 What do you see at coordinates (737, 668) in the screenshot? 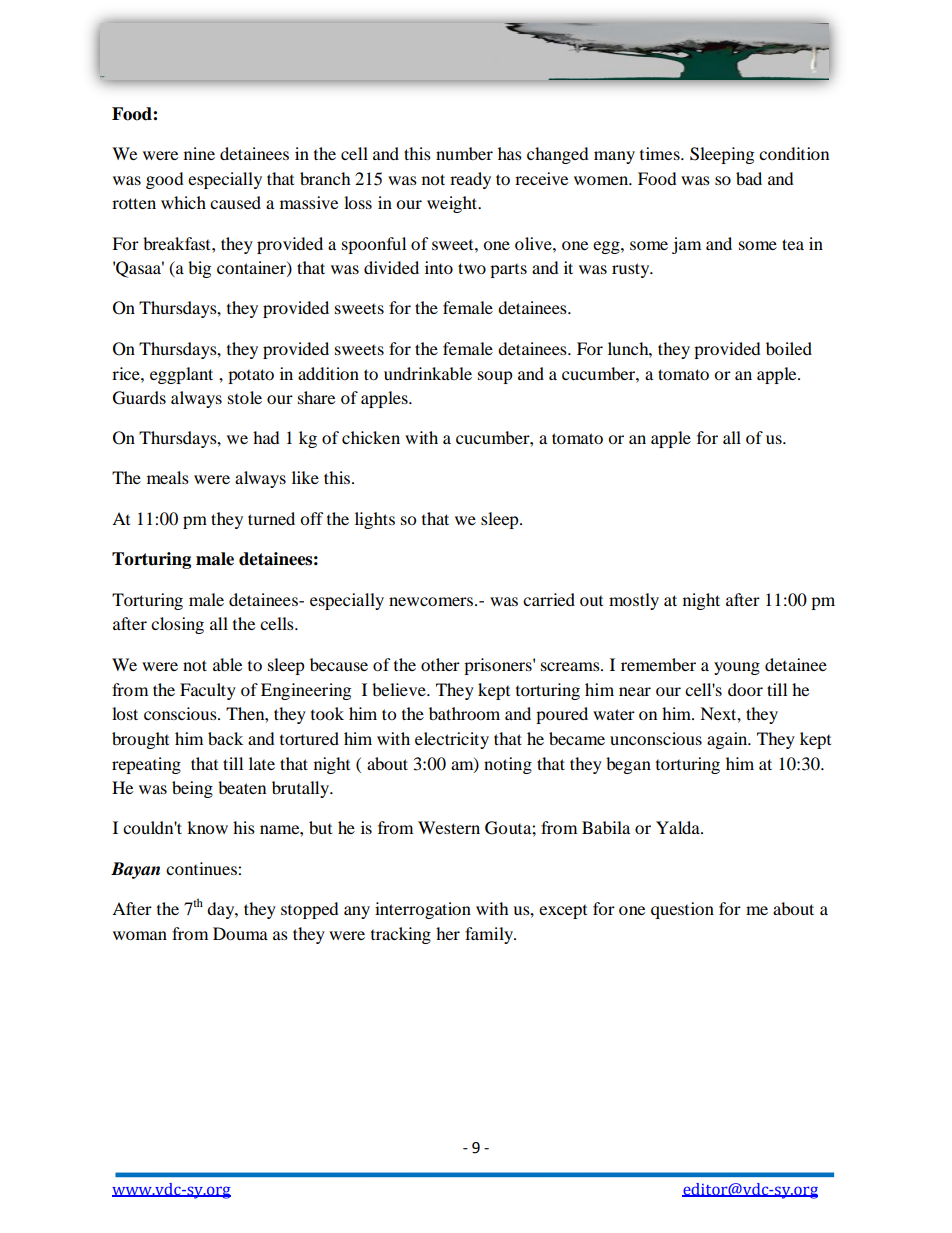
I see `young` at bounding box center [737, 668].
